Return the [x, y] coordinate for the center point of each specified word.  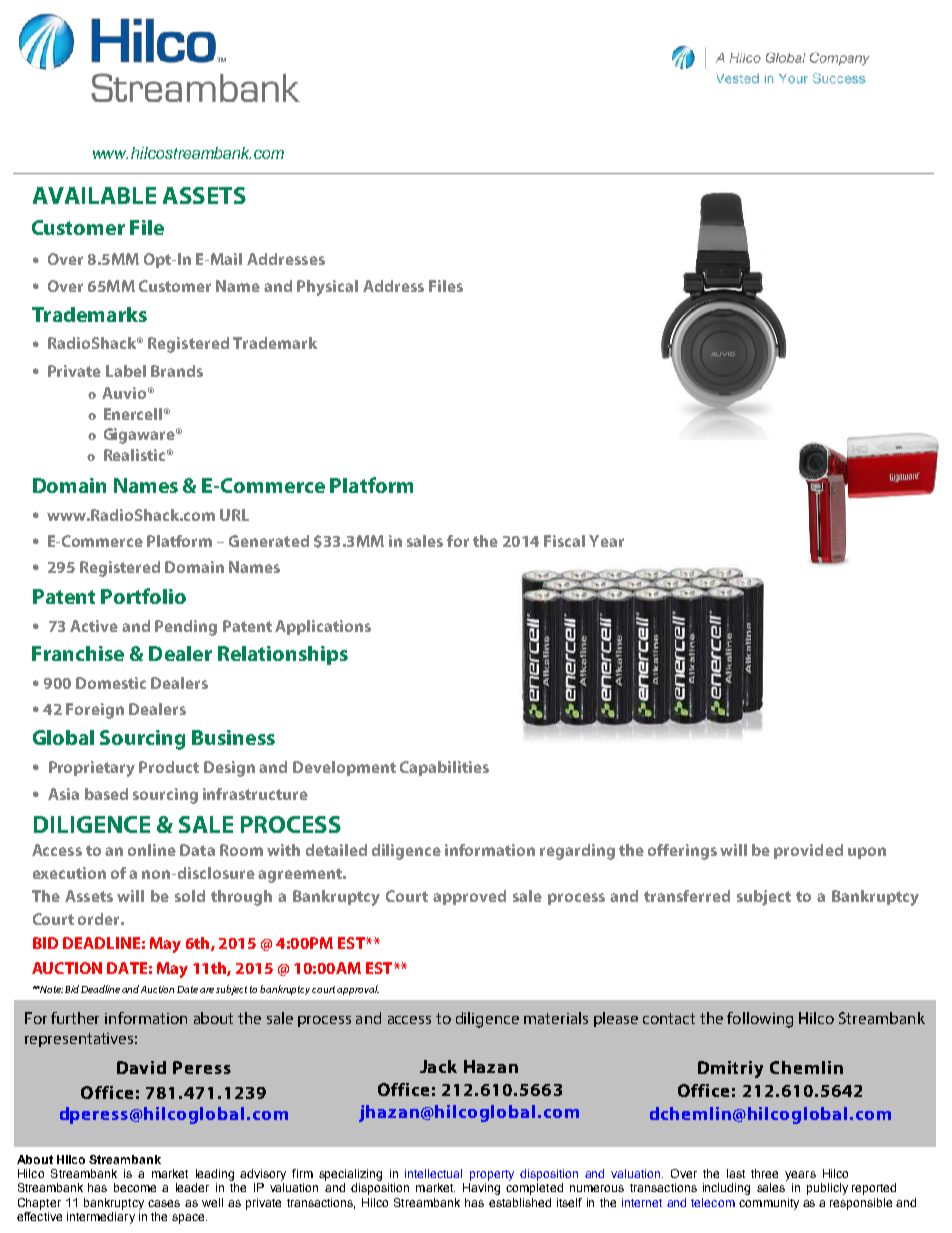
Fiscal [564, 541]
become [135, 1187]
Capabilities [444, 768]
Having [481, 1189]
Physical [327, 288]
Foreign [95, 711]
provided [808, 851]
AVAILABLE [94, 195]
